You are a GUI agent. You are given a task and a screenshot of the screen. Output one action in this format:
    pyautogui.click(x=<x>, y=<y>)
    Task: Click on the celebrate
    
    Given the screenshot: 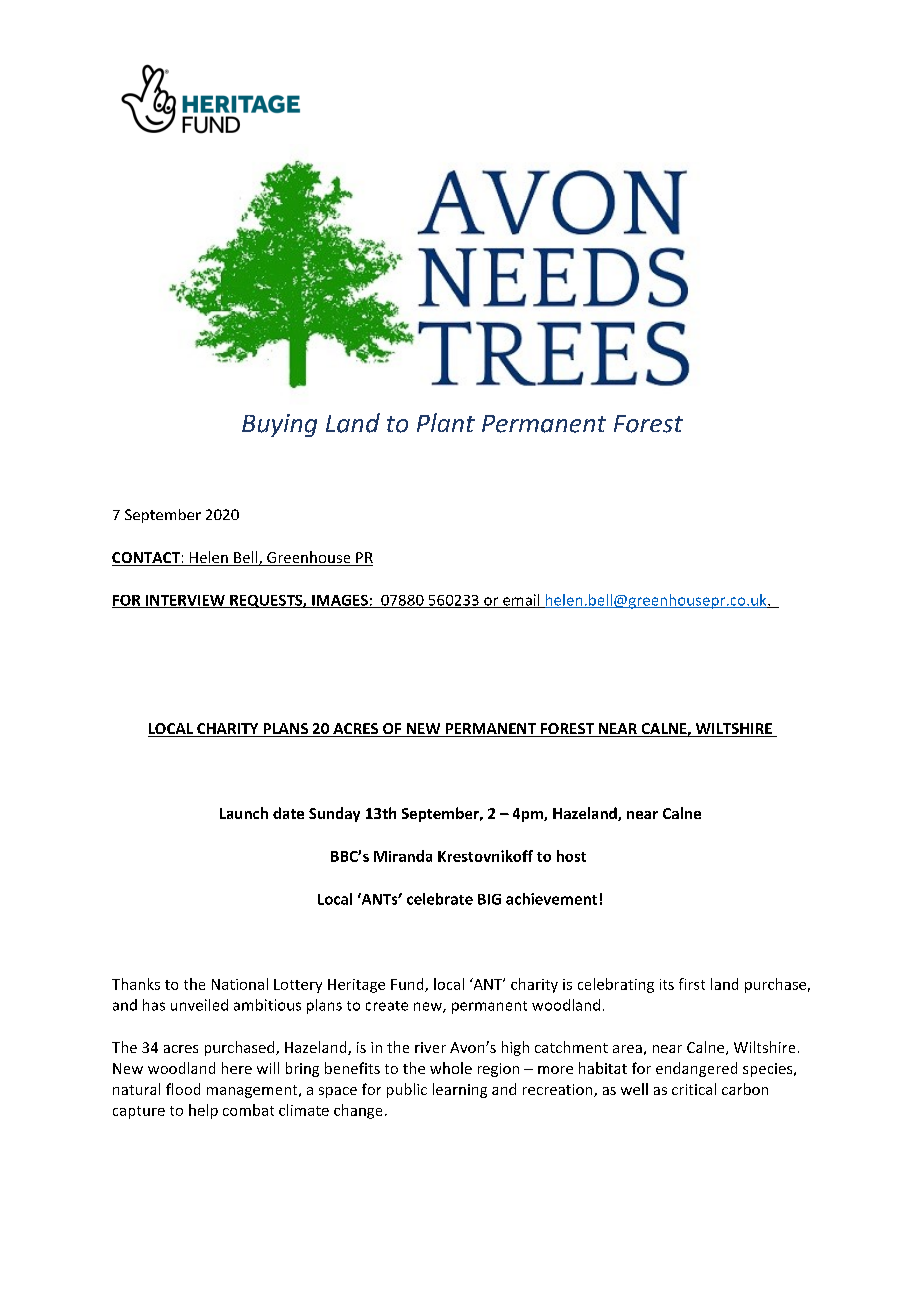 What is the action you would take?
    pyautogui.click(x=440, y=899)
